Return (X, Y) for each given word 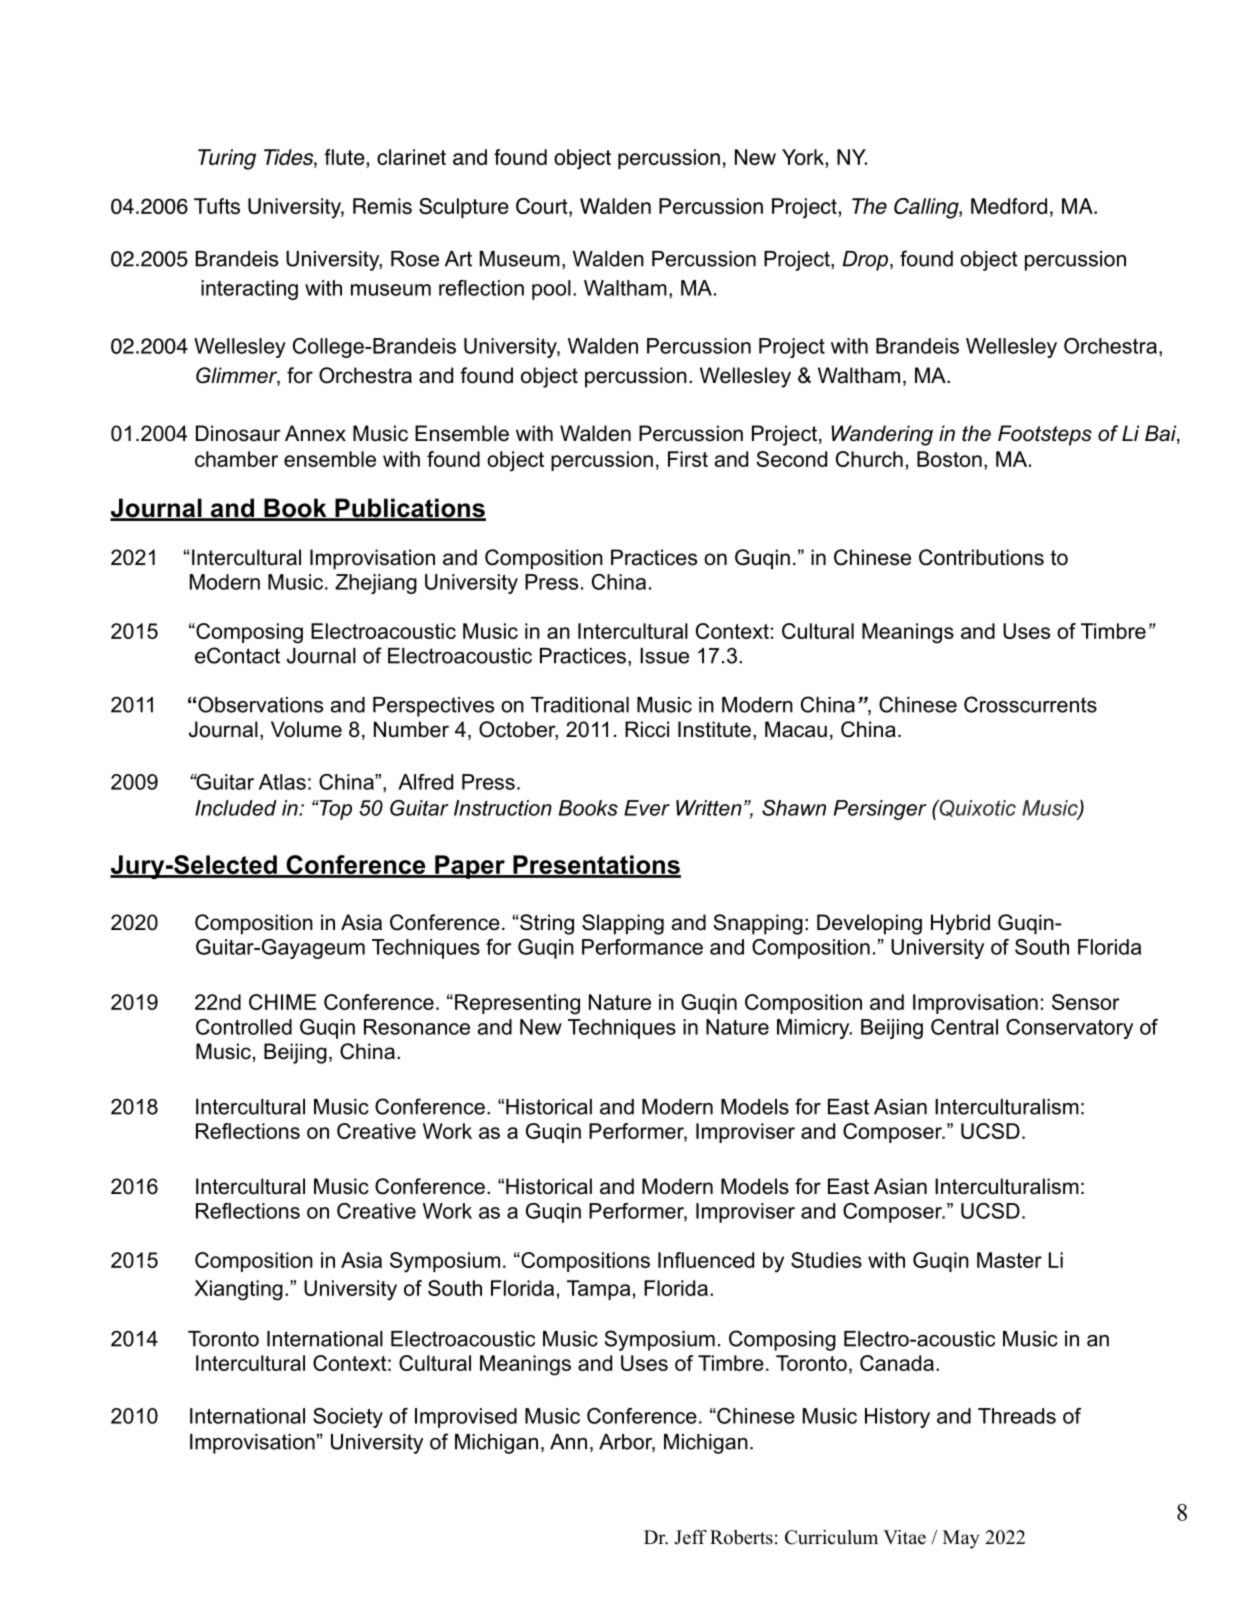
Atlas (282, 782)
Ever (647, 808)
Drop (865, 261)
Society (348, 1418)
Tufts (217, 206)
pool (551, 290)
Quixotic (976, 808)
